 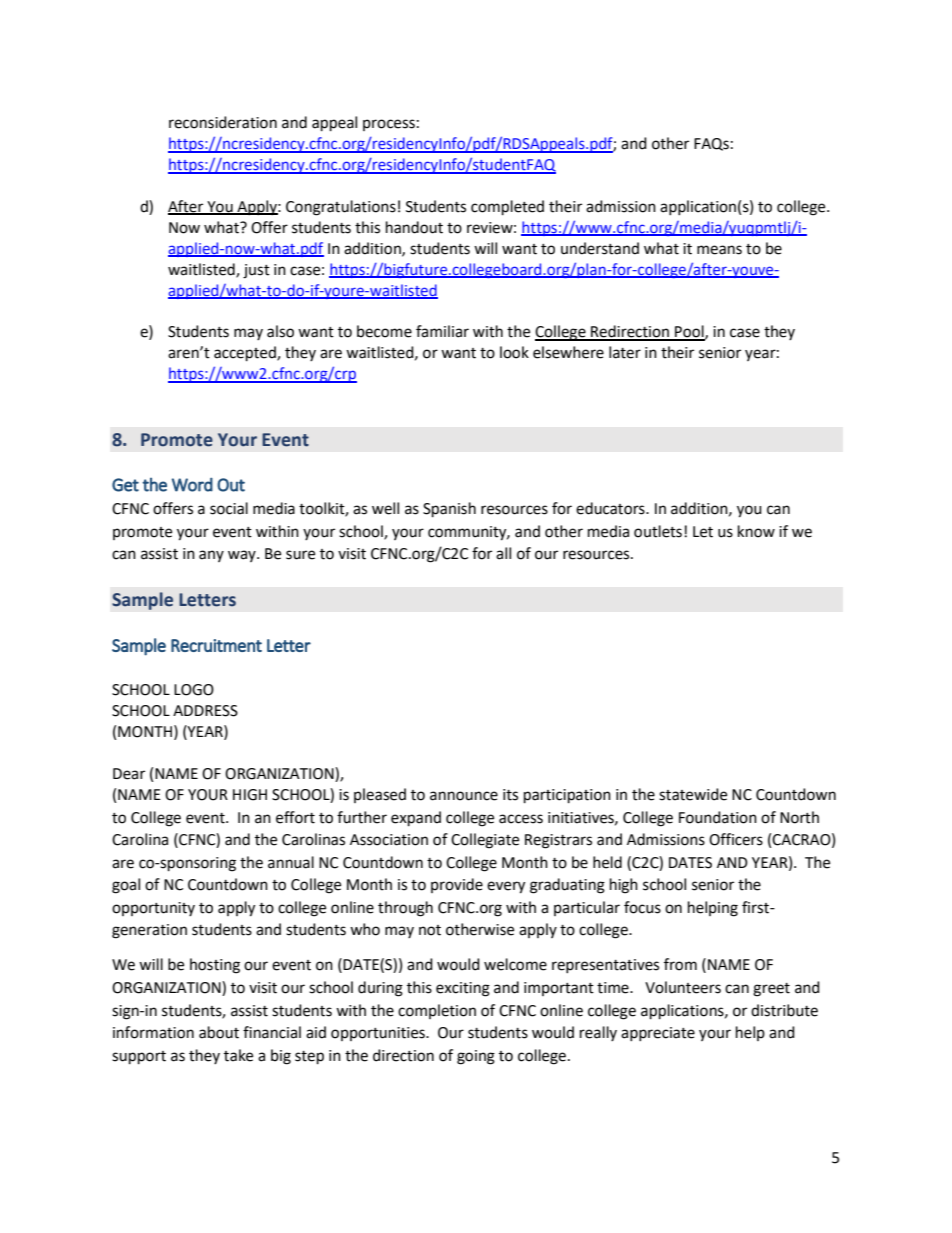 I want to click on means, so click(x=719, y=250).
